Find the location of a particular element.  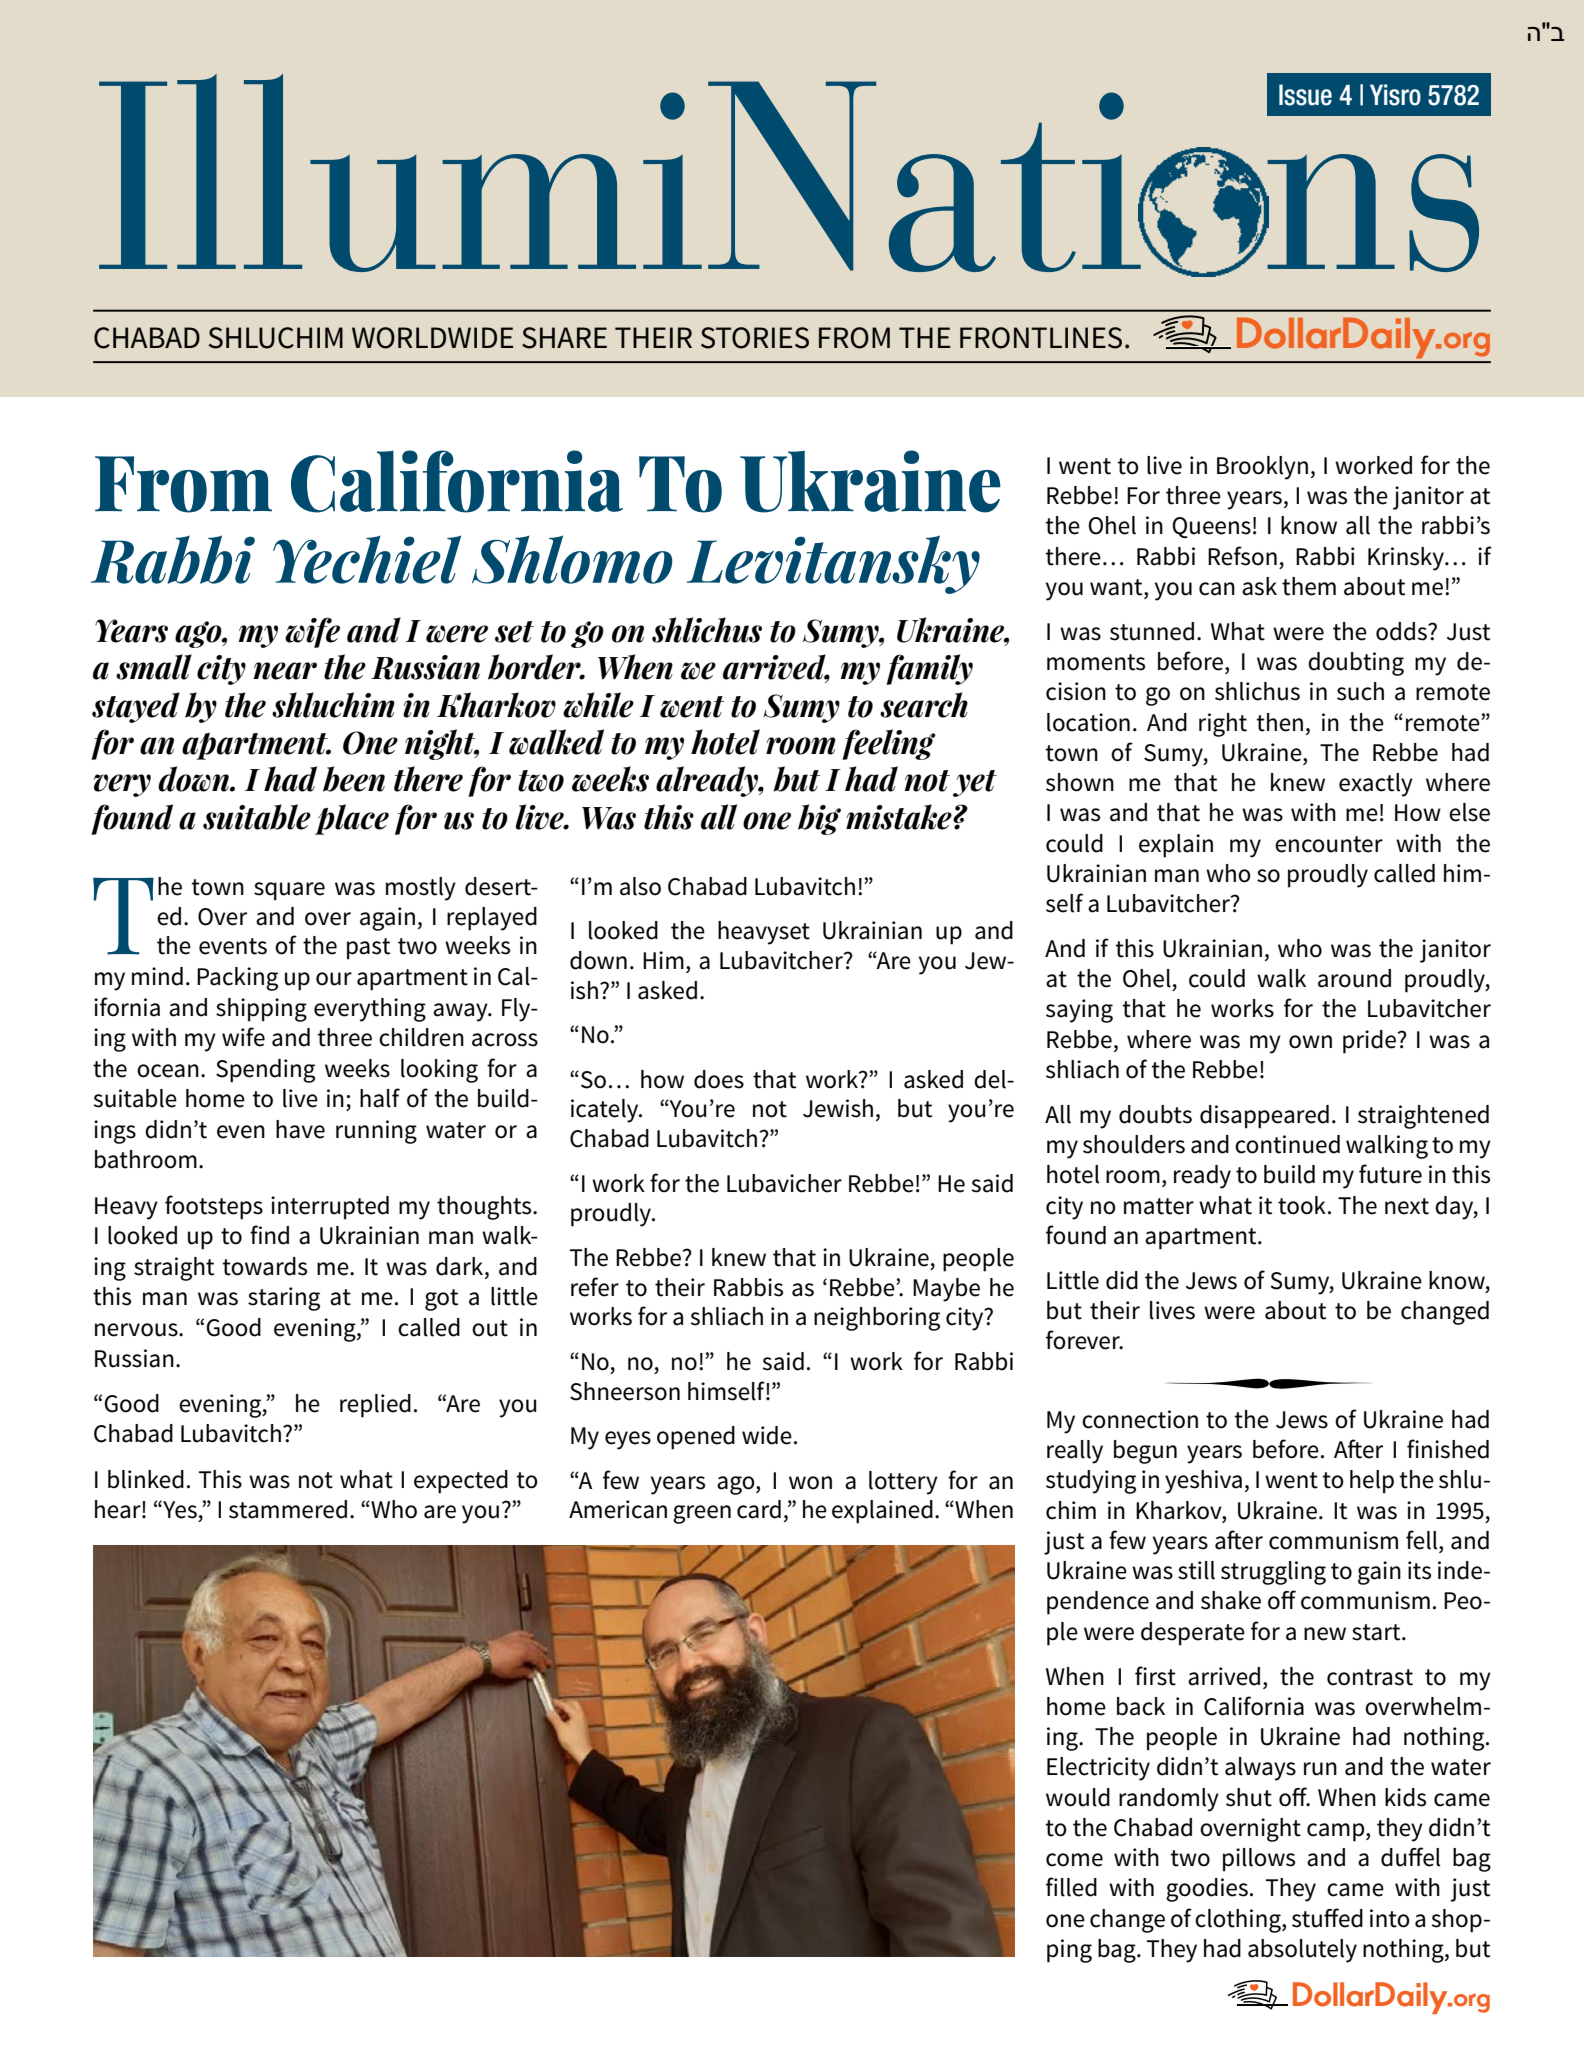

SHARE is located at coordinates (564, 338).
